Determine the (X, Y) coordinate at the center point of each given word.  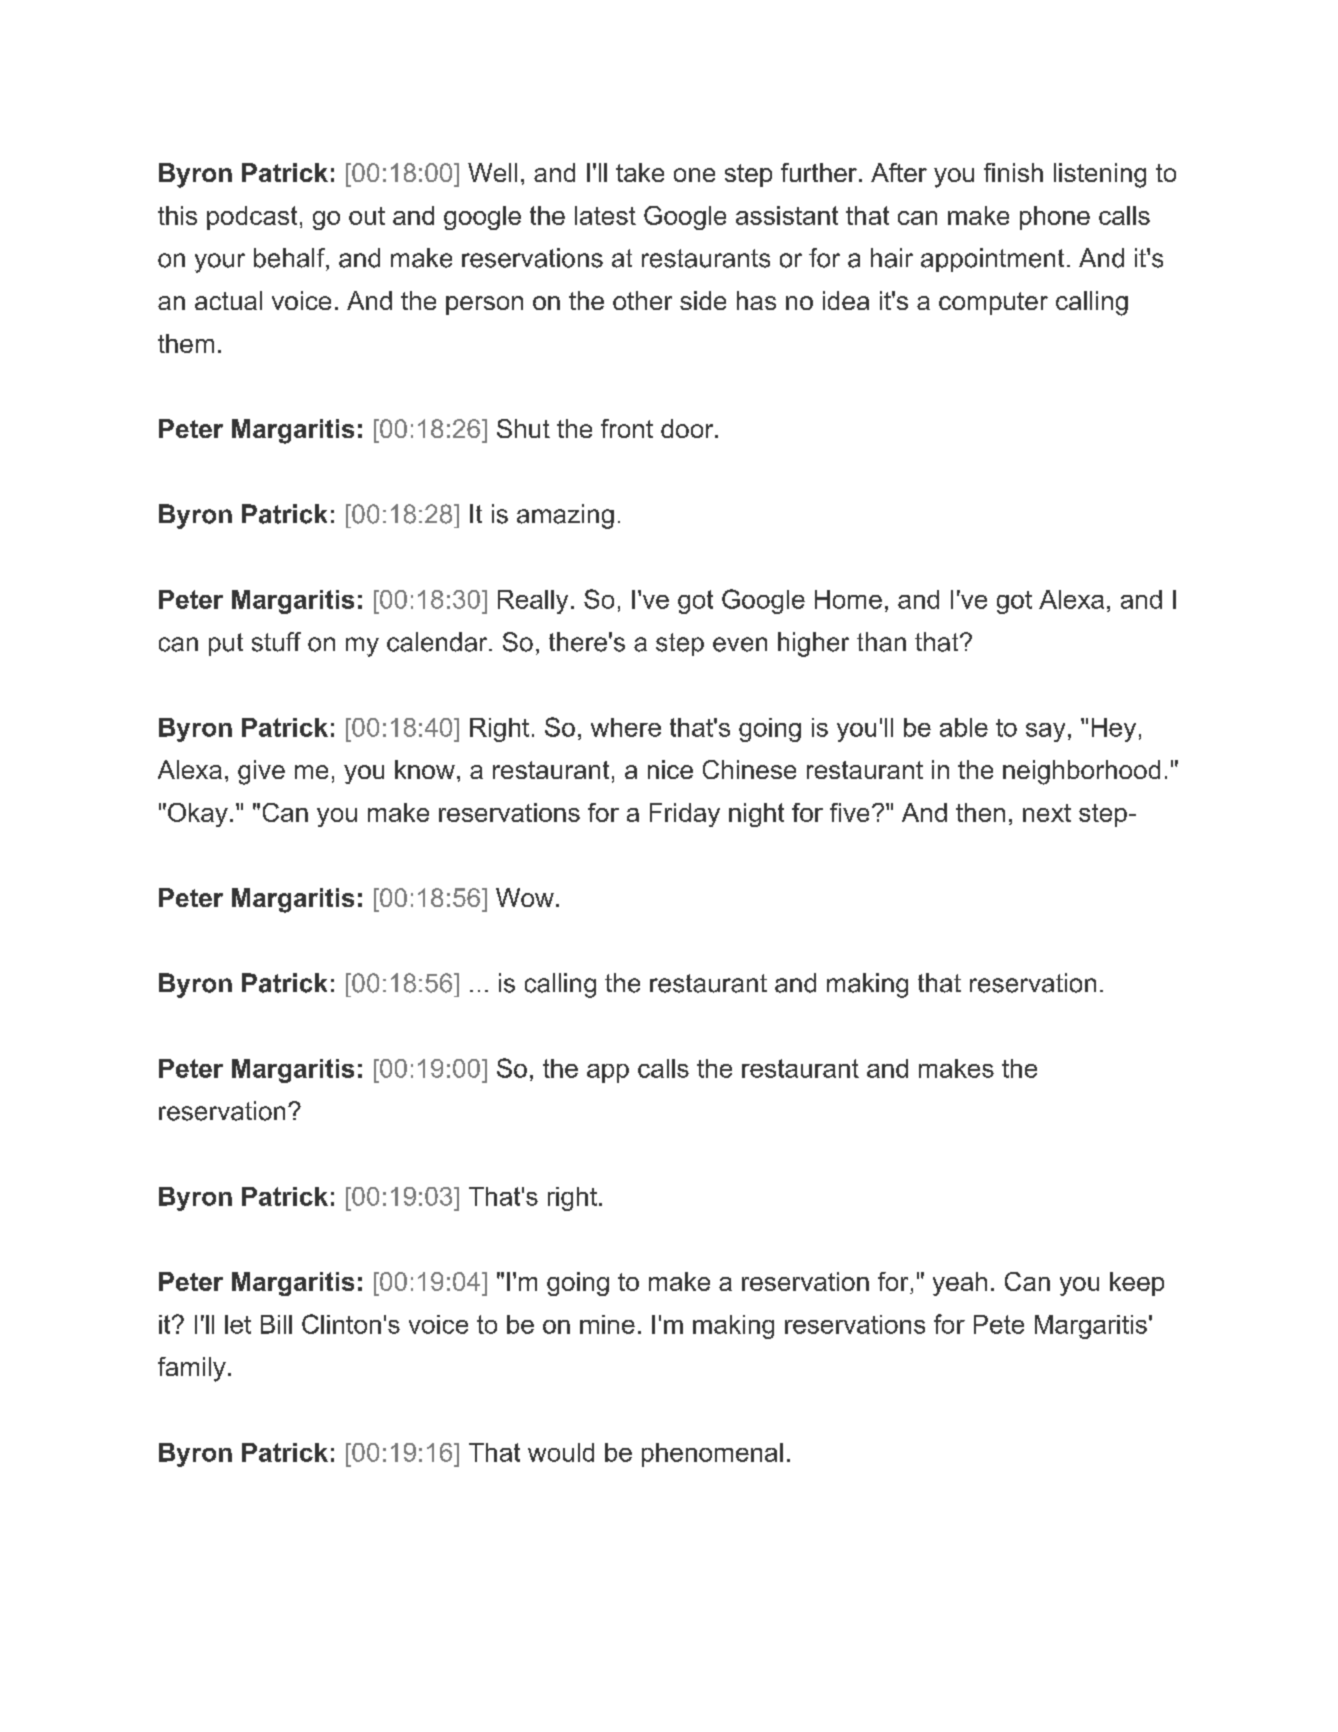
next (1047, 813)
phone (1055, 218)
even (740, 644)
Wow (525, 897)
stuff (276, 642)
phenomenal (712, 1455)
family (192, 1369)
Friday (685, 815)
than (881, 642)
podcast (252, 218)
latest (605, 215)
